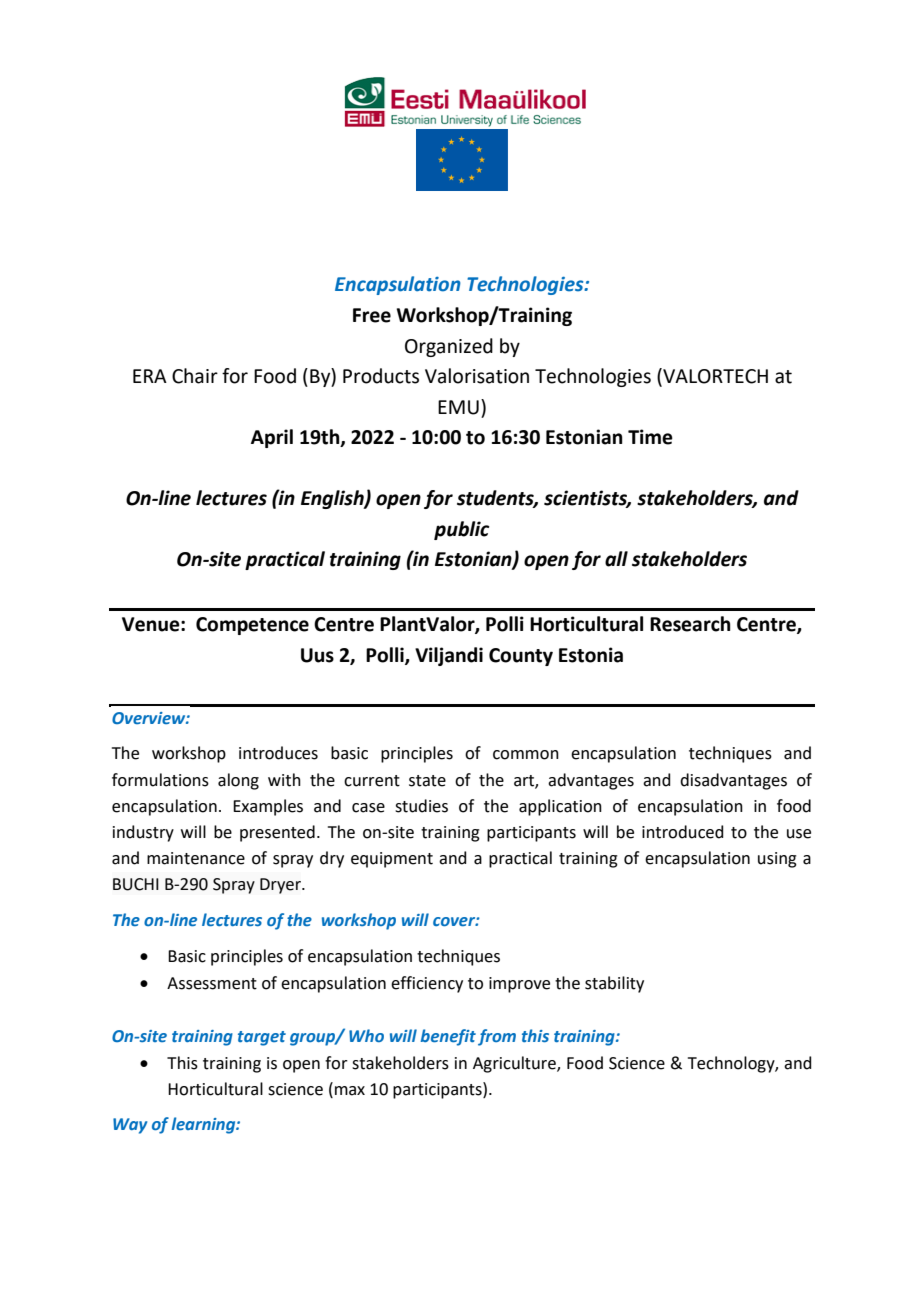 This screenshot has height=1308, width=924. I want to click on public, so click(462, 530).
